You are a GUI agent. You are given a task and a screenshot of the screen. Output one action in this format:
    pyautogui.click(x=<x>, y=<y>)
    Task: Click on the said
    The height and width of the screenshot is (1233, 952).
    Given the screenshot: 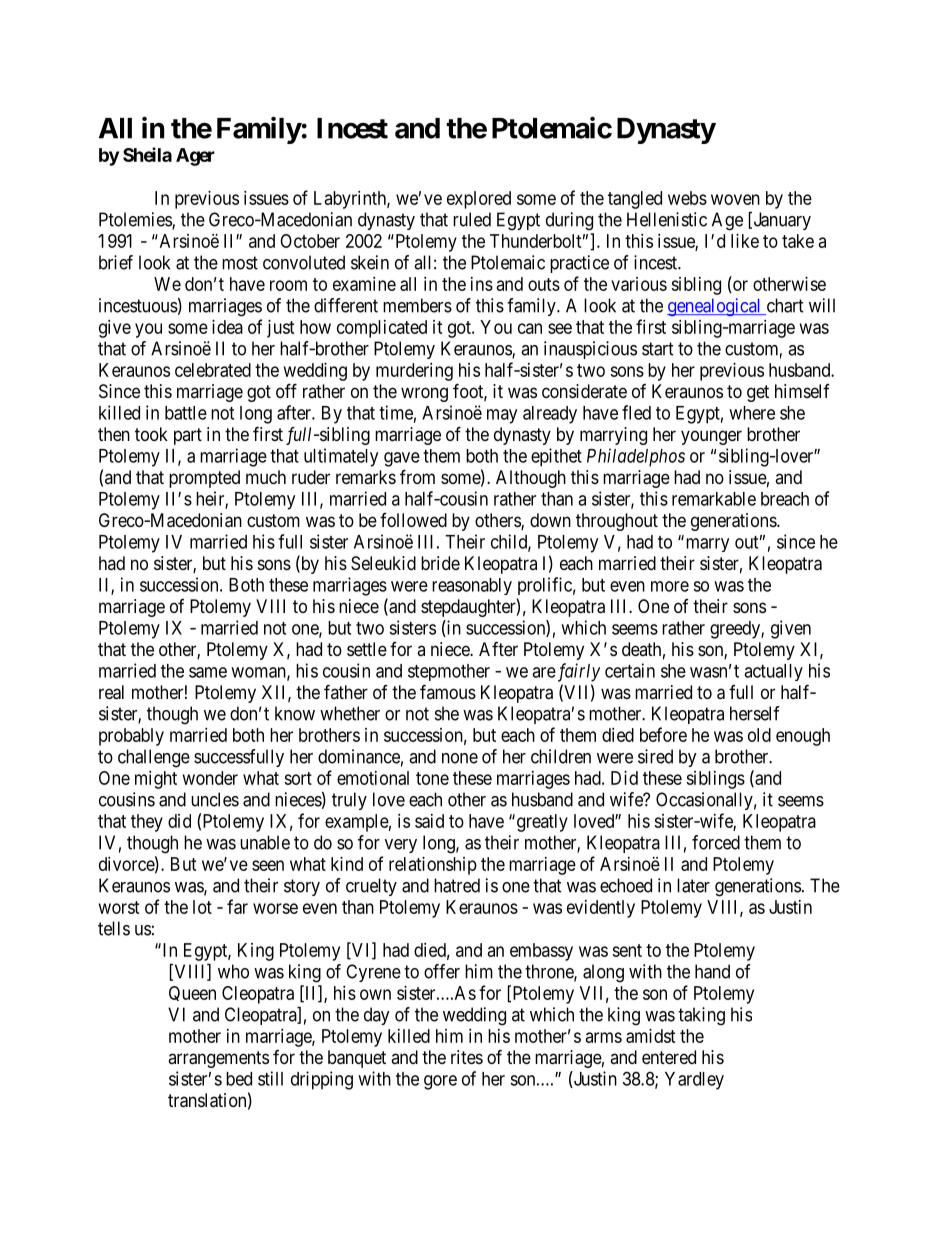 What is the action you would take?
    pyautogui.click(x=429, y=821)
